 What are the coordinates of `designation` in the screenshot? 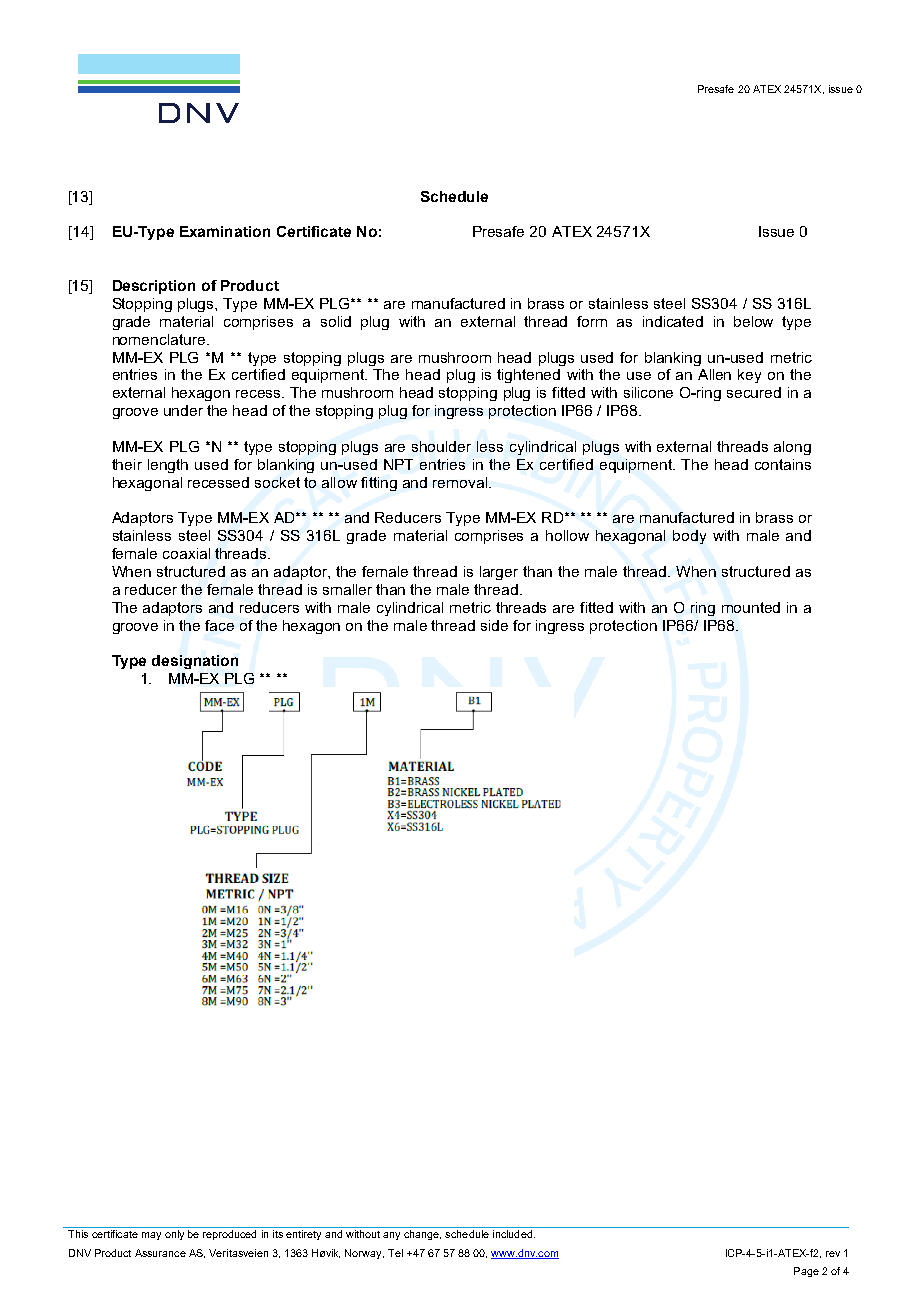 It's located at (195, 662).
